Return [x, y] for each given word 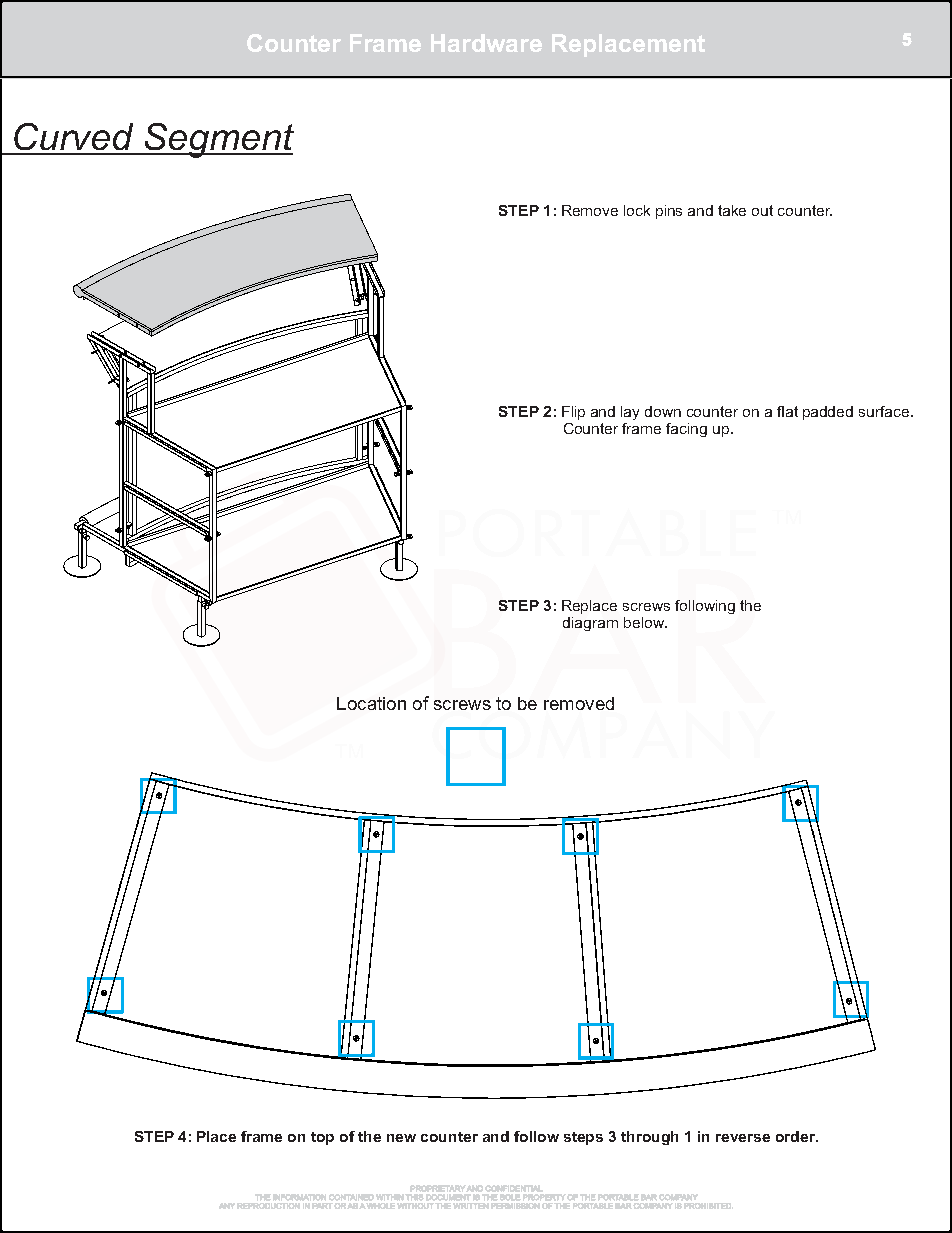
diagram [590, 624]
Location [371, 703]
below [645, 622]
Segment [218, 140]
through [649, 1138]
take [732, 210]
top [322, 1138]
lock [637, 210]
